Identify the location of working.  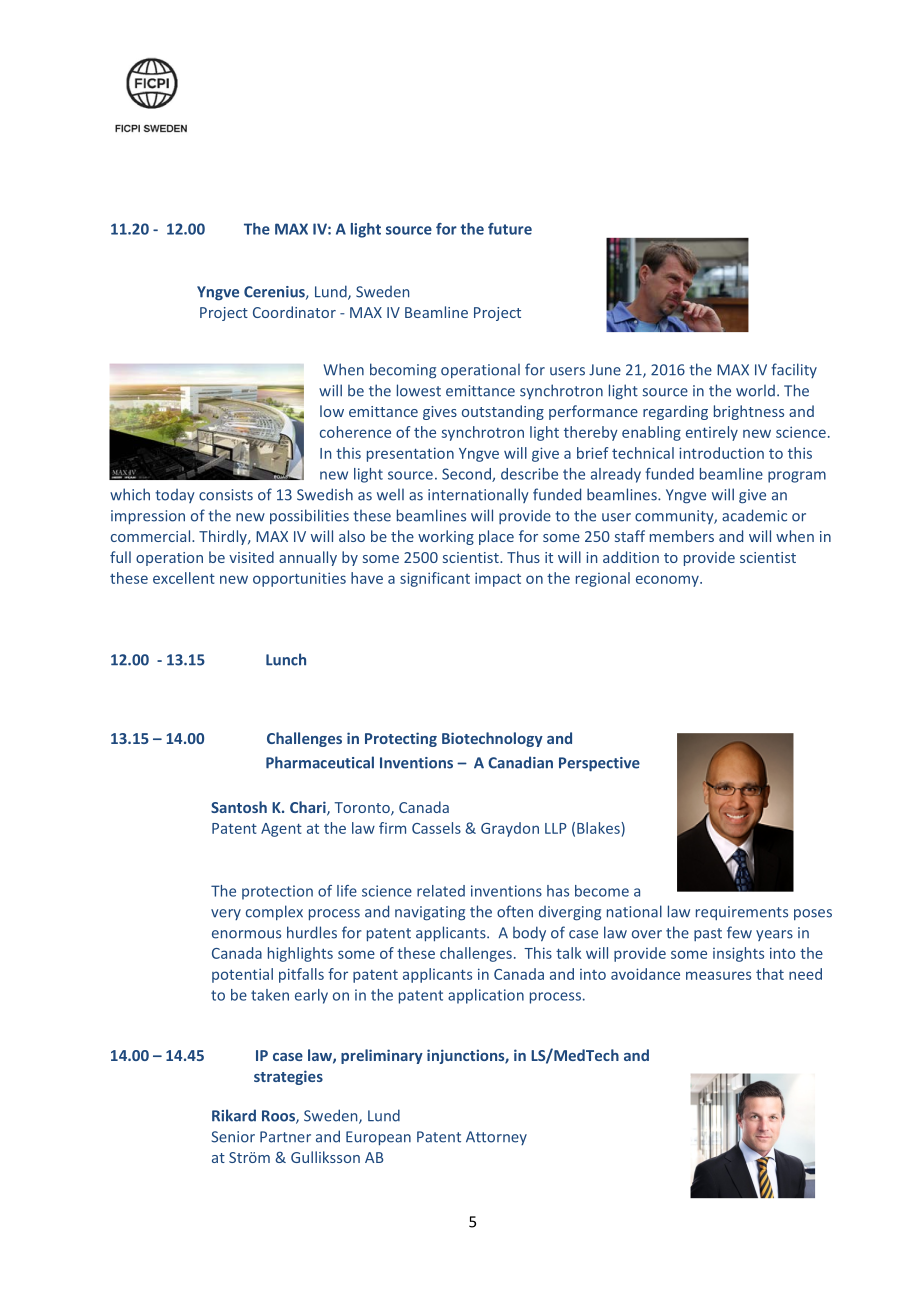
(446, 537).
